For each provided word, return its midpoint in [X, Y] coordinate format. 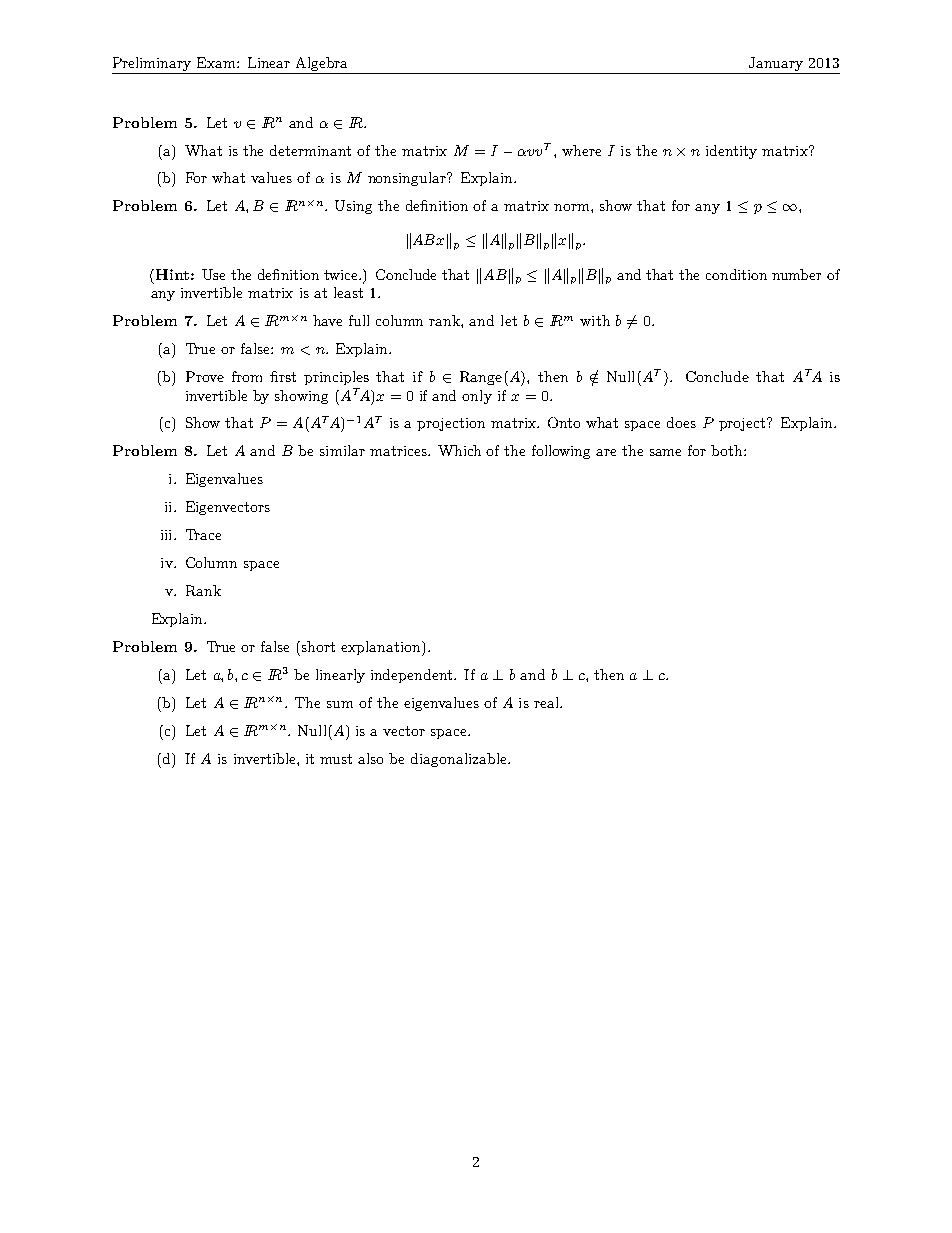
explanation [382, 648]
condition [736, 274]
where [581, 150]
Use [213, 274]
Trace [203, 534]
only [477, 397]
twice [342, 275]
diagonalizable [460, 760]
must [336, 759]
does [681, 422]
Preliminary [152, 64]
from [247, 376]
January [776, 64]
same [665, 452]
